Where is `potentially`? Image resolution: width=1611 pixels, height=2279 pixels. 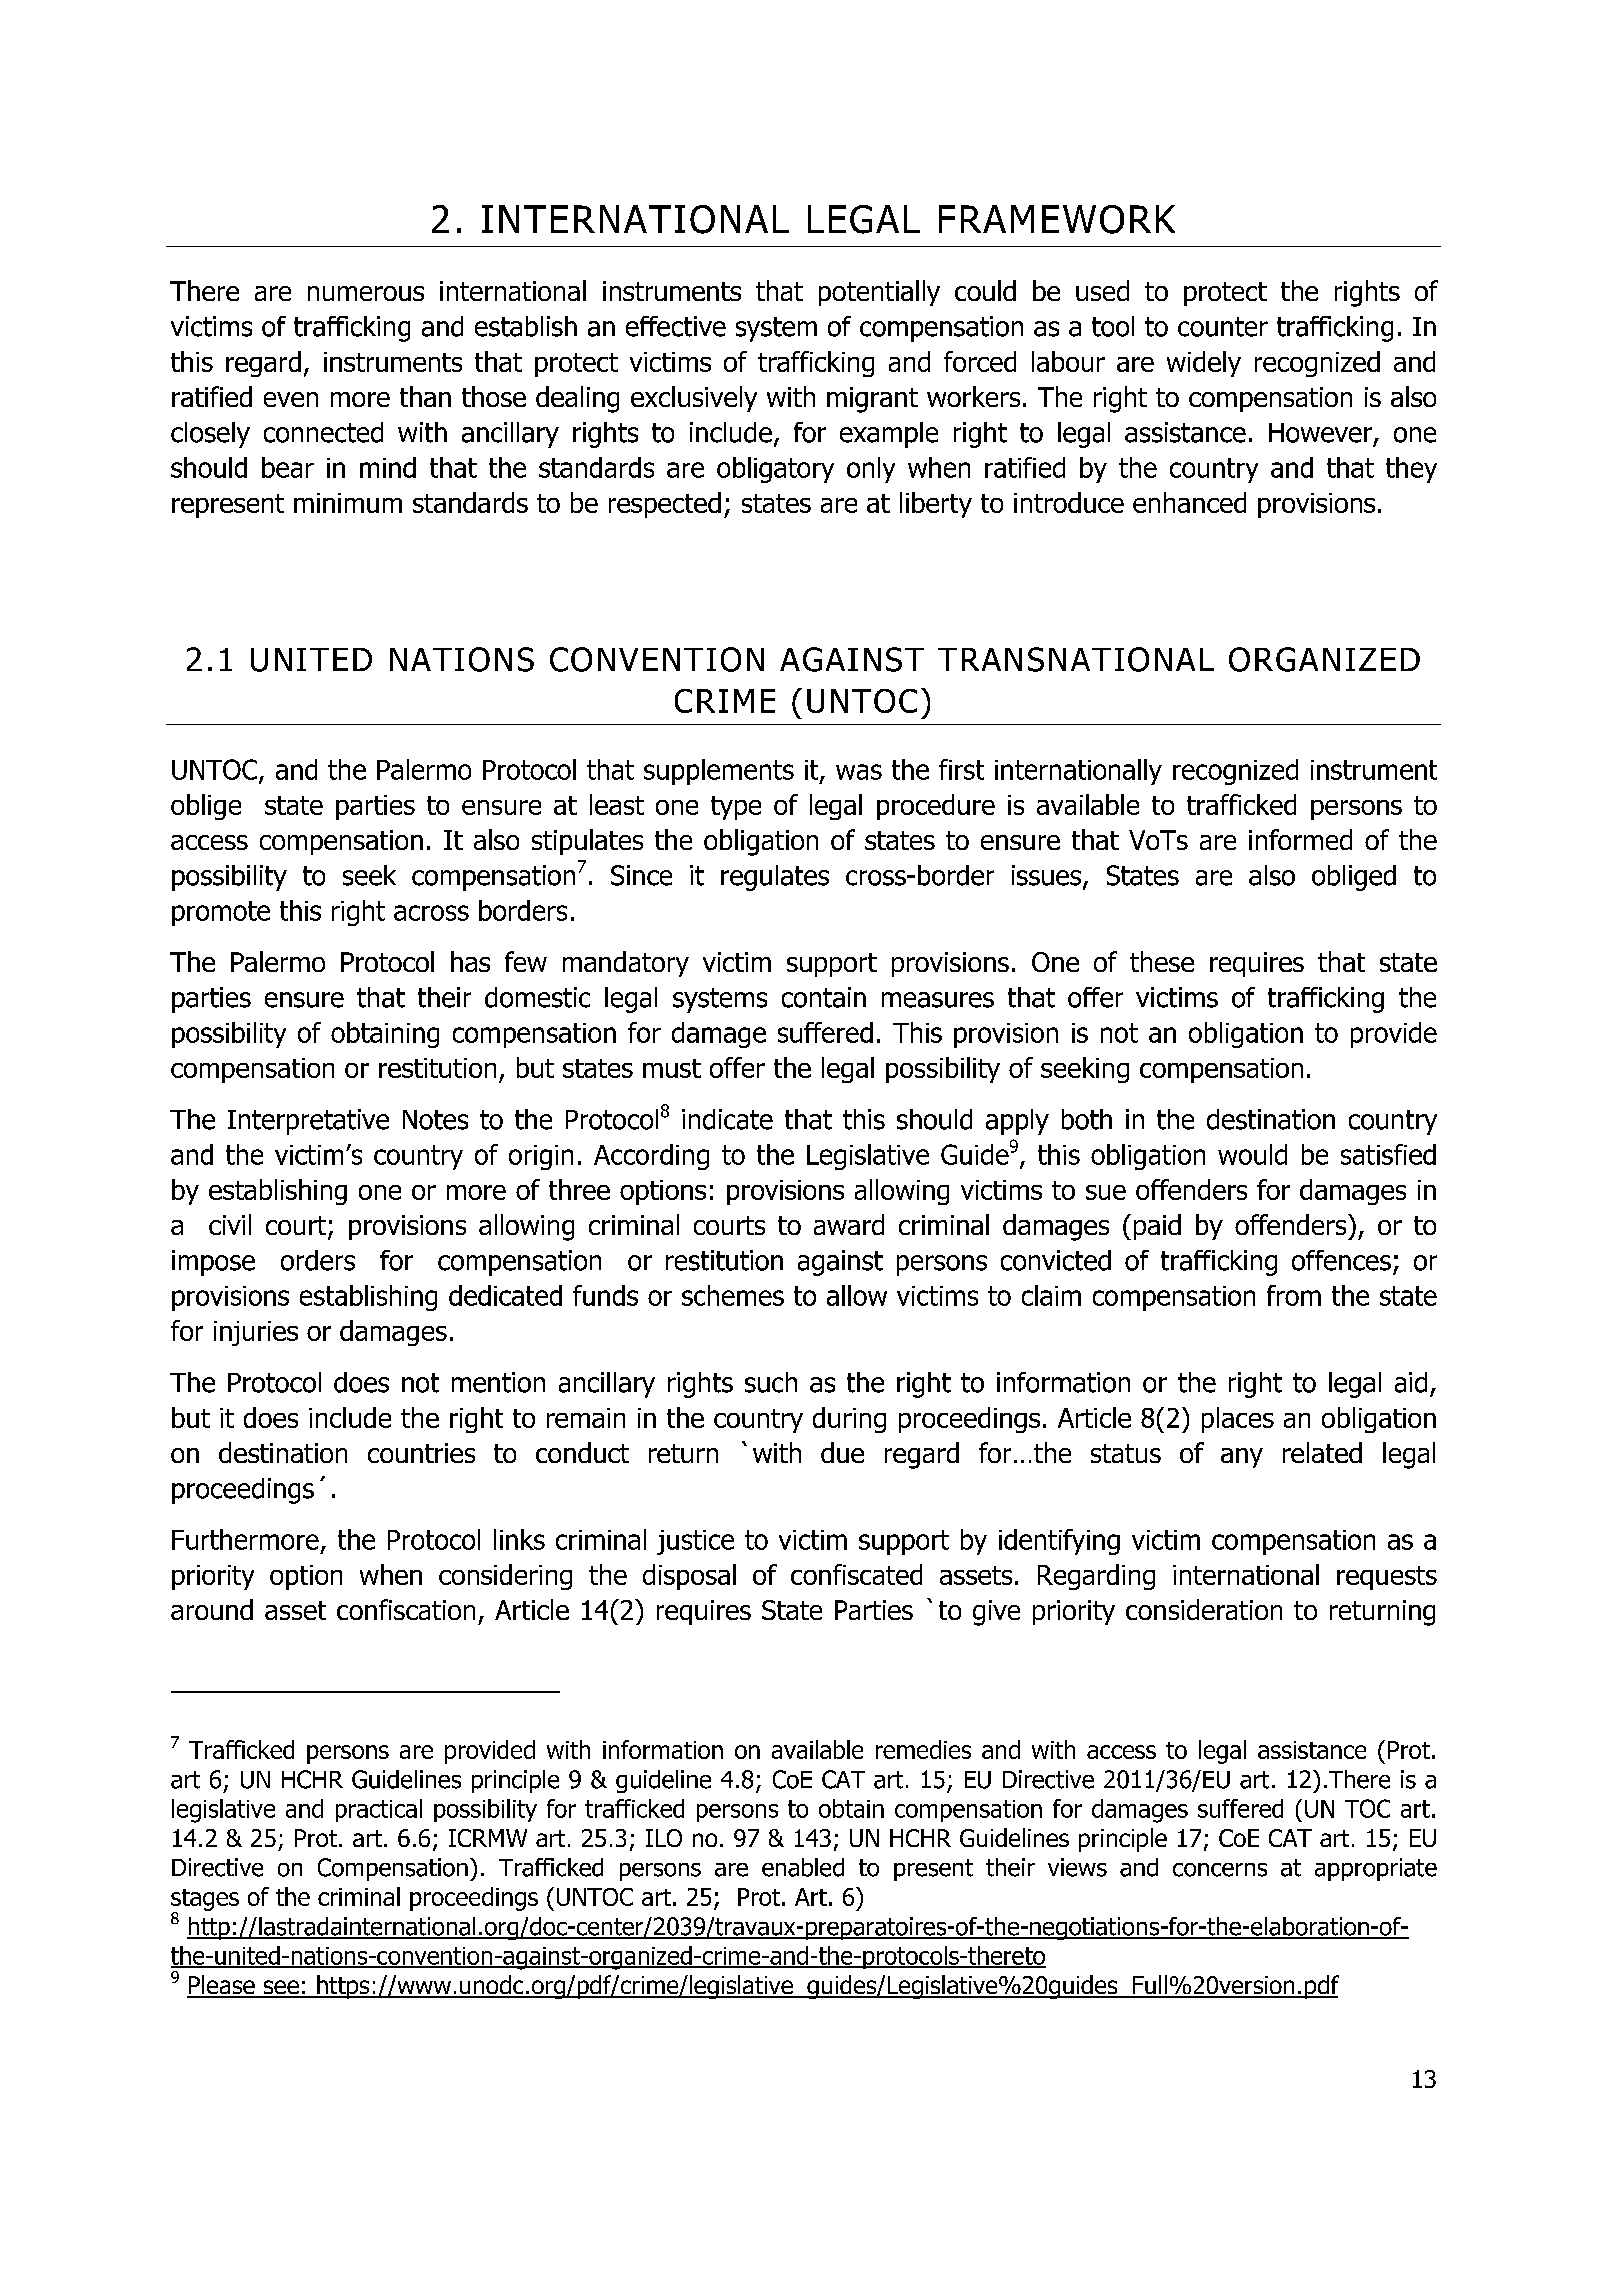 potentially is located at coordinates (879, 293).
